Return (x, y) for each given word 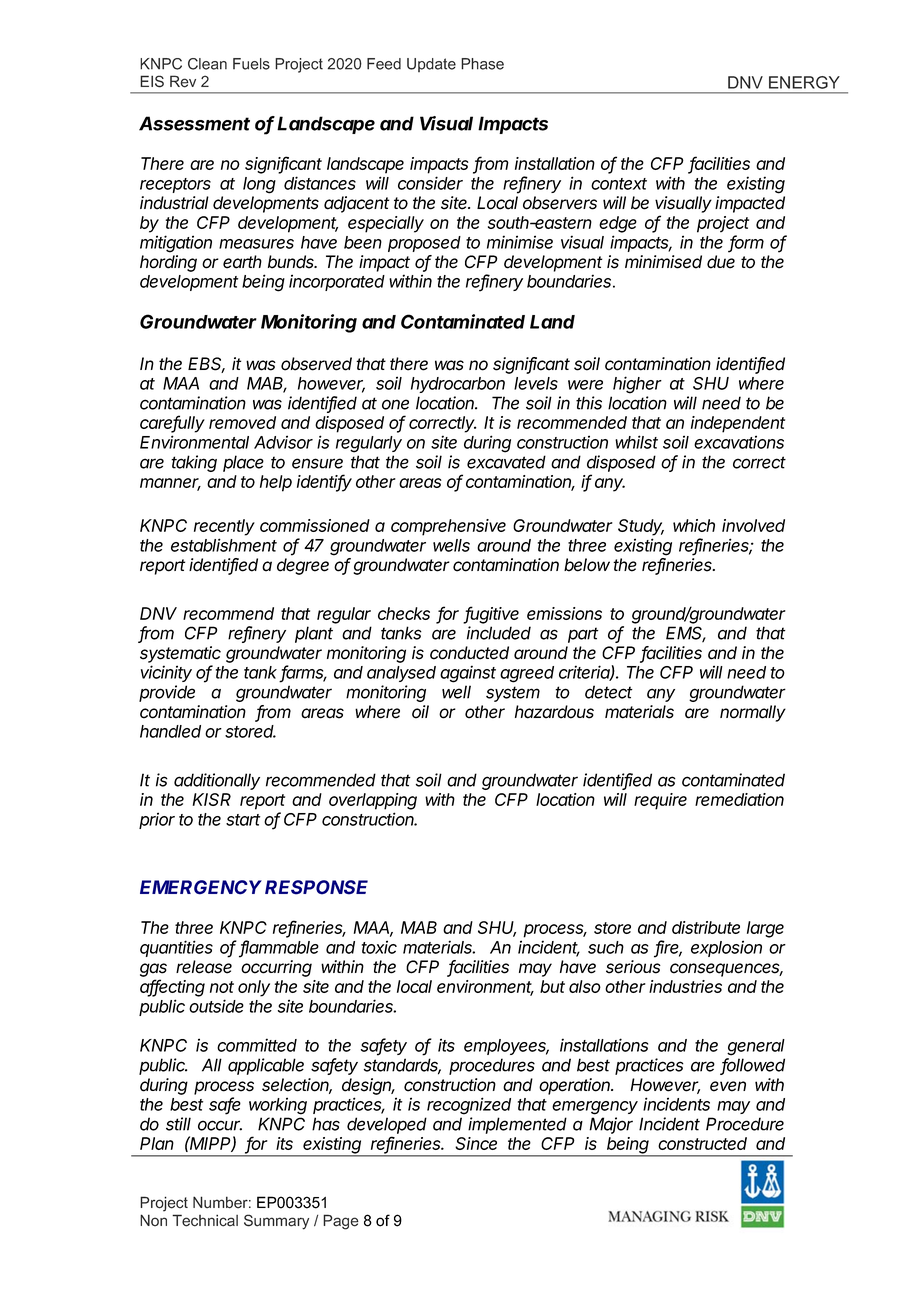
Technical (205, 1220)
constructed (702, 1143)
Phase (482, 64)
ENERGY (804, 82)
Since (476, 1143)
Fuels (251, 64)
